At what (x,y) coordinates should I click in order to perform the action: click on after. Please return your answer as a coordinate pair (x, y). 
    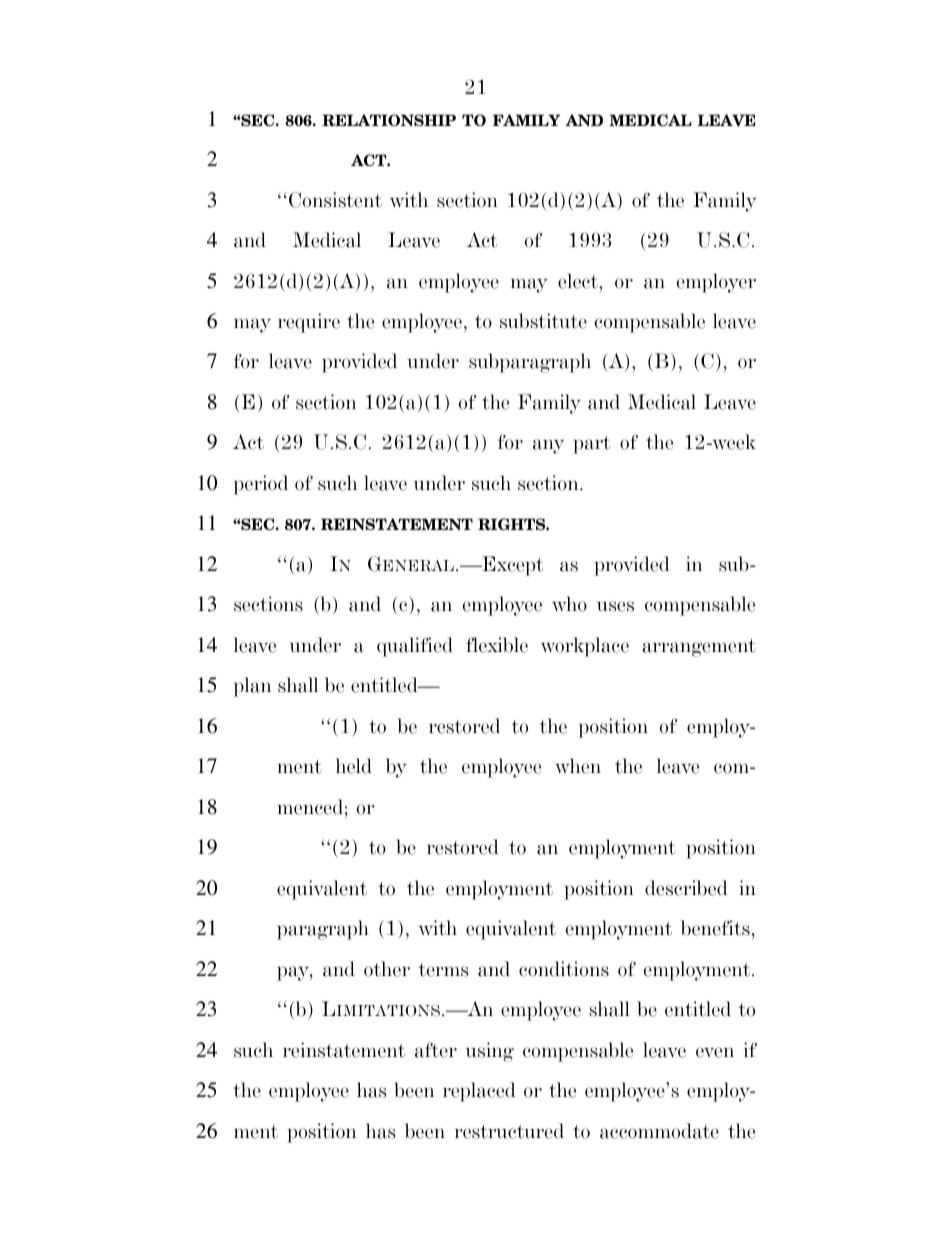
    Looking at the image, I should click on (436, 1050).
